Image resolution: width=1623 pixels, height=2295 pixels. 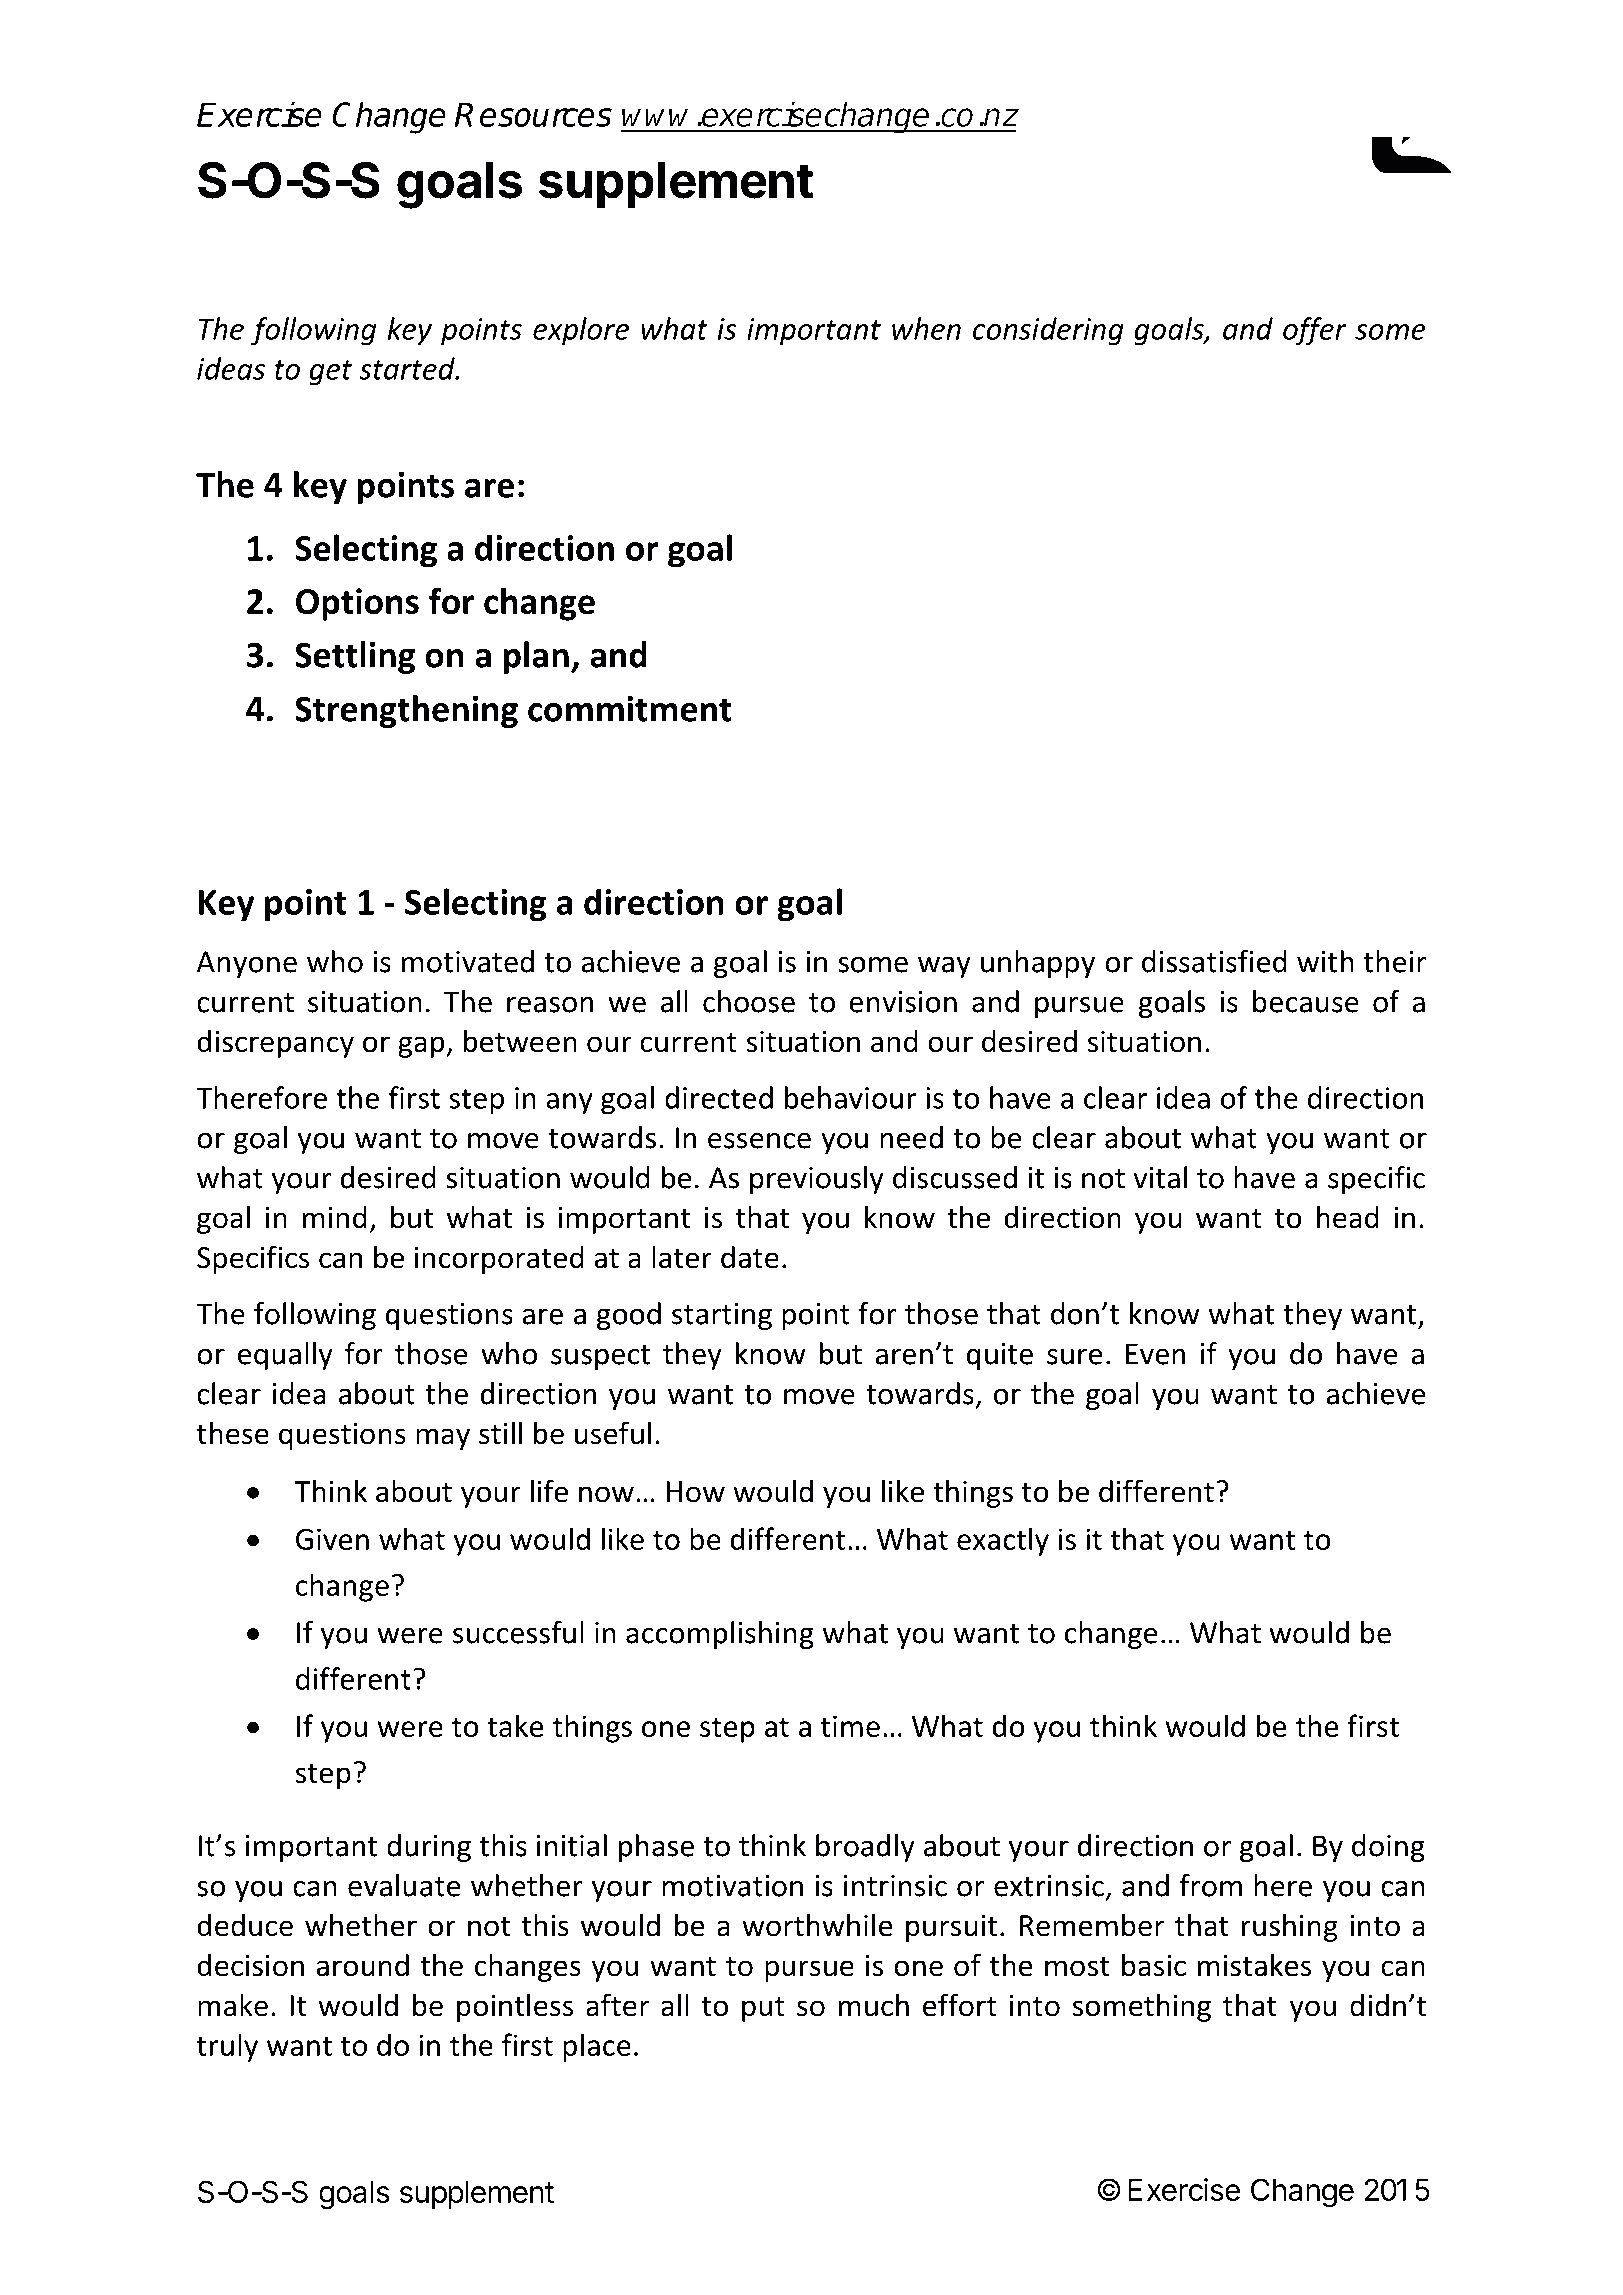 I want to click on when, so click(x=926, y=328).
